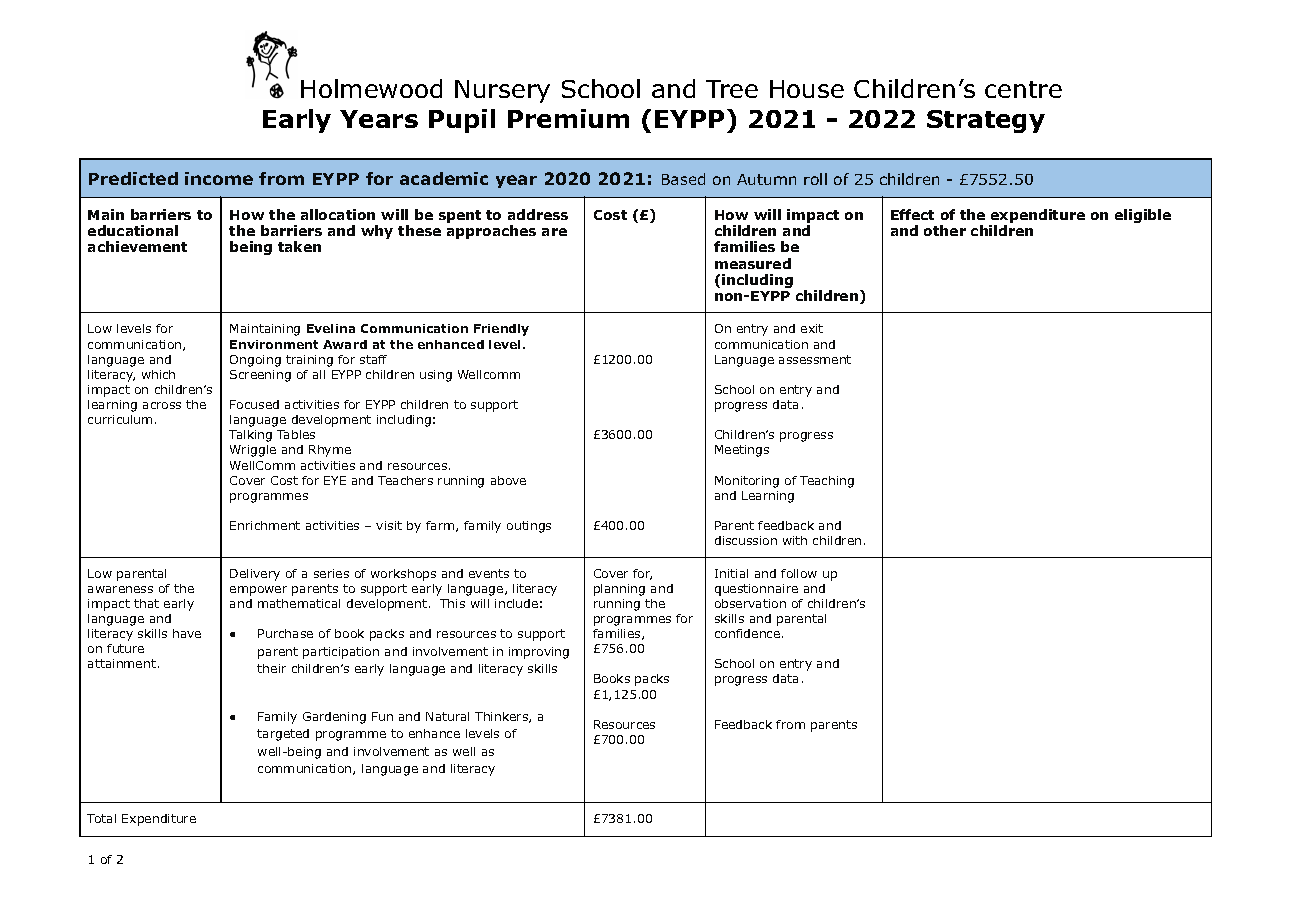 Image resolution: width=1307 pixels, height=924 pixels. What do you see at coordinates (568, 118) in the page?
I see `Premium` at bounding box center [568, 118].
